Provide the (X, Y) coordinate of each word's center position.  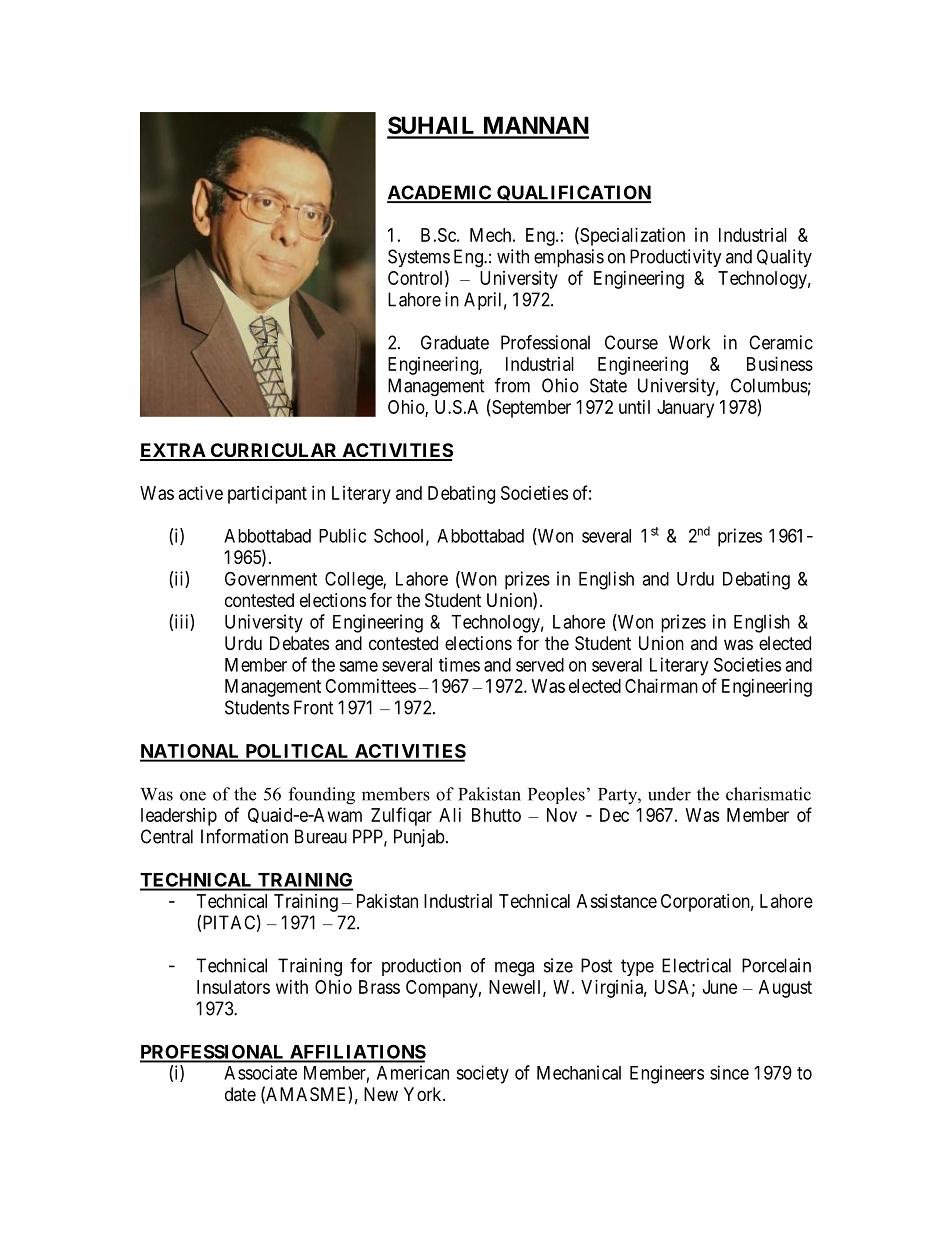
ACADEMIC (440, 193)
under (669, 794)
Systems (419, 258)
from (512, 385)
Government (271, 579)
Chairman (661, 686)
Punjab (419, 838)
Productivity (676, 258)
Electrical (696, 965)
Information (244, 836)
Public (342, 535)
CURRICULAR (274, 451)
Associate (260, 1072)
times (459, 664)
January (685, 409)
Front (314, 707)
